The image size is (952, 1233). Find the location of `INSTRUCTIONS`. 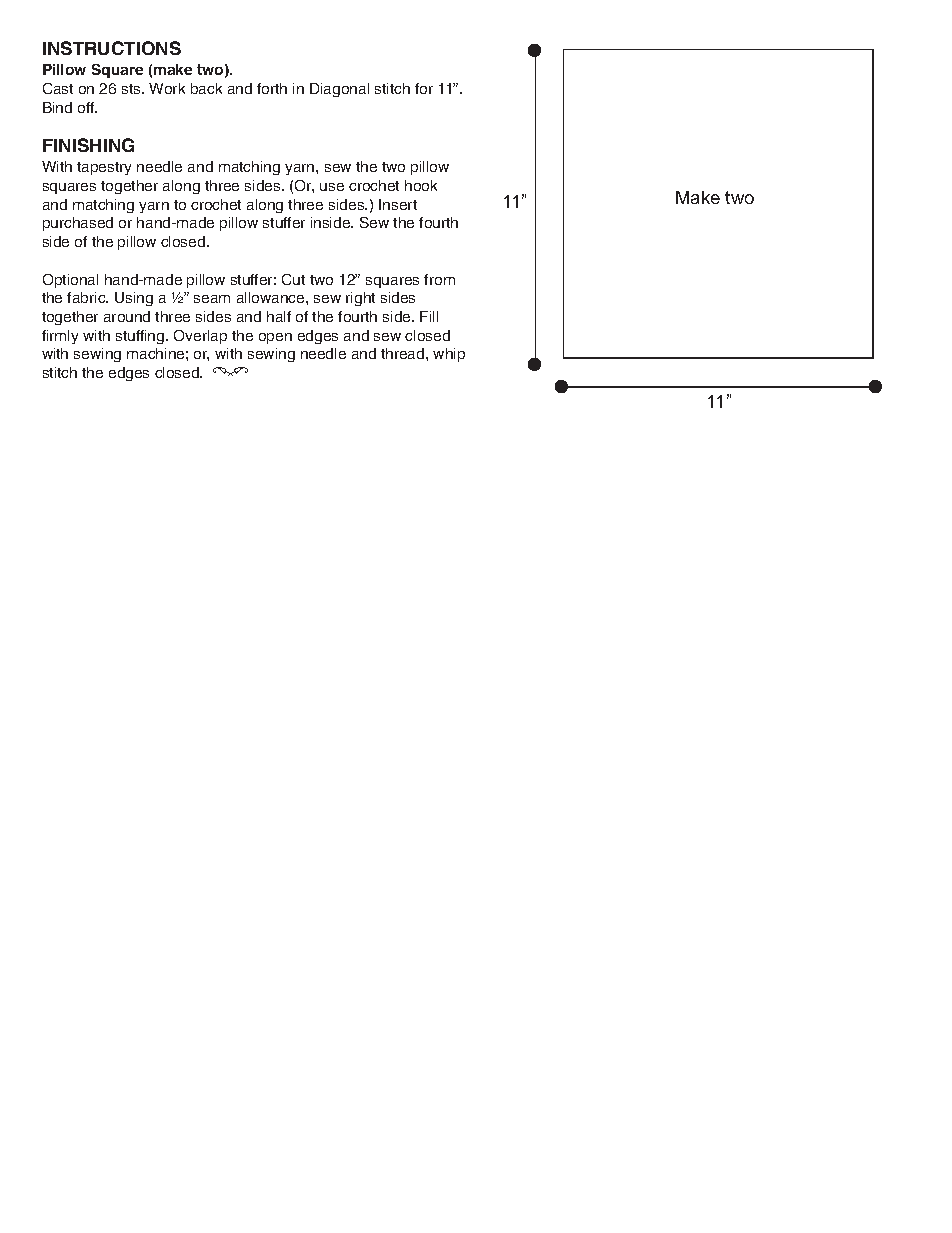

INSTRUCTIONS is located at coordinates (112, 48).
